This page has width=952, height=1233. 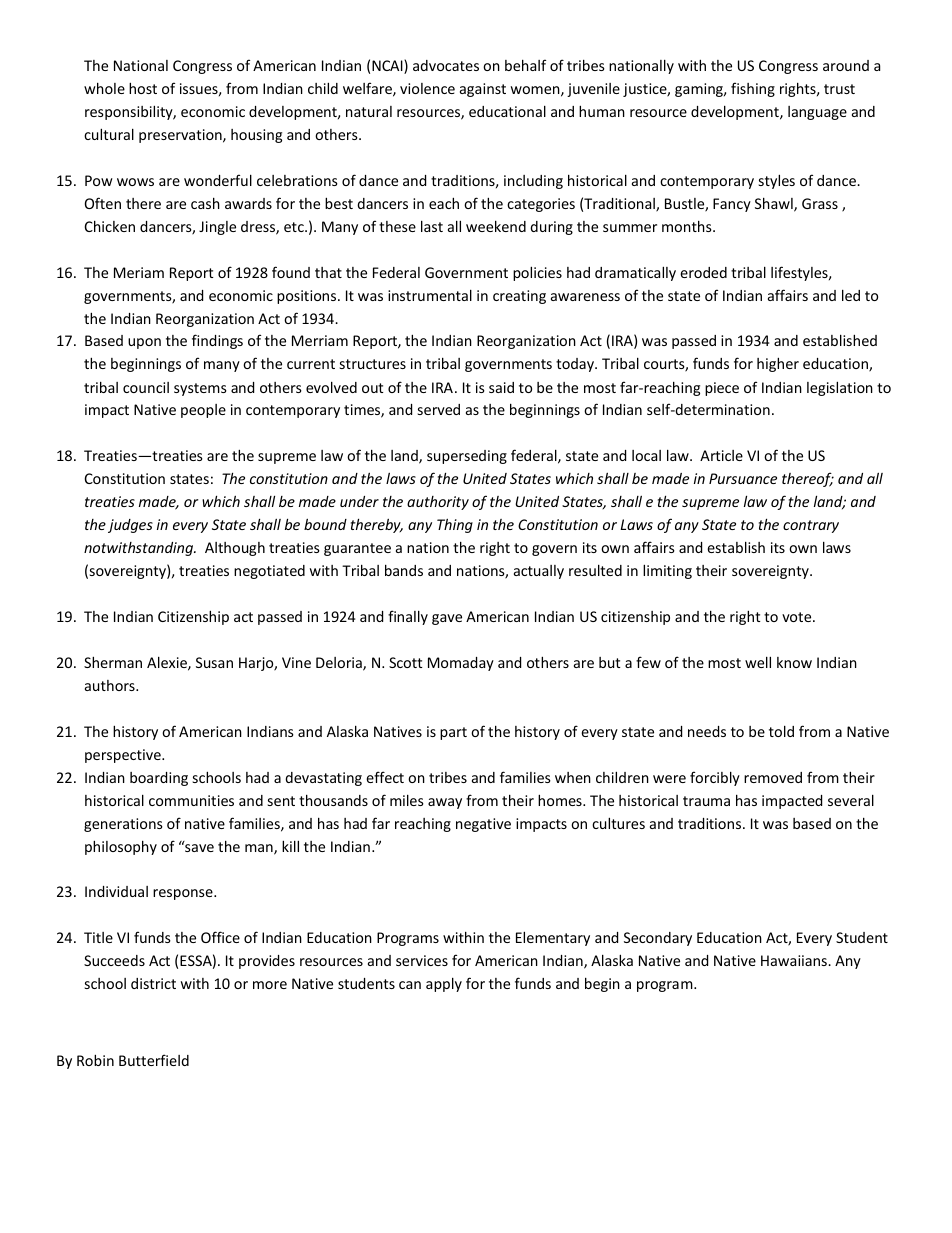 I want to click on Hawaiians, so click(x=795, y=960).
